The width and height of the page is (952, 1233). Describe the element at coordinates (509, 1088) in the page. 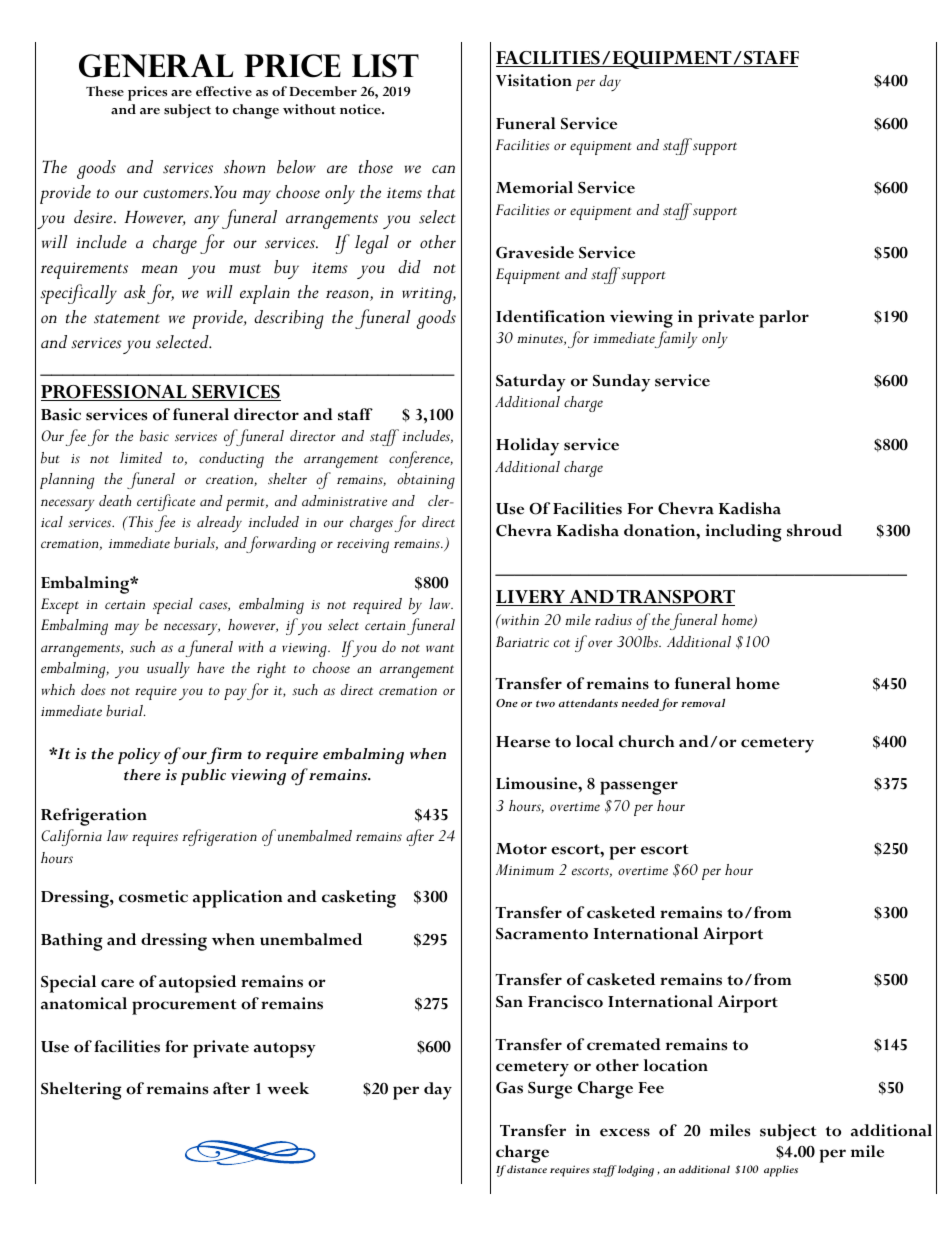

I see `Gas` at that location.
